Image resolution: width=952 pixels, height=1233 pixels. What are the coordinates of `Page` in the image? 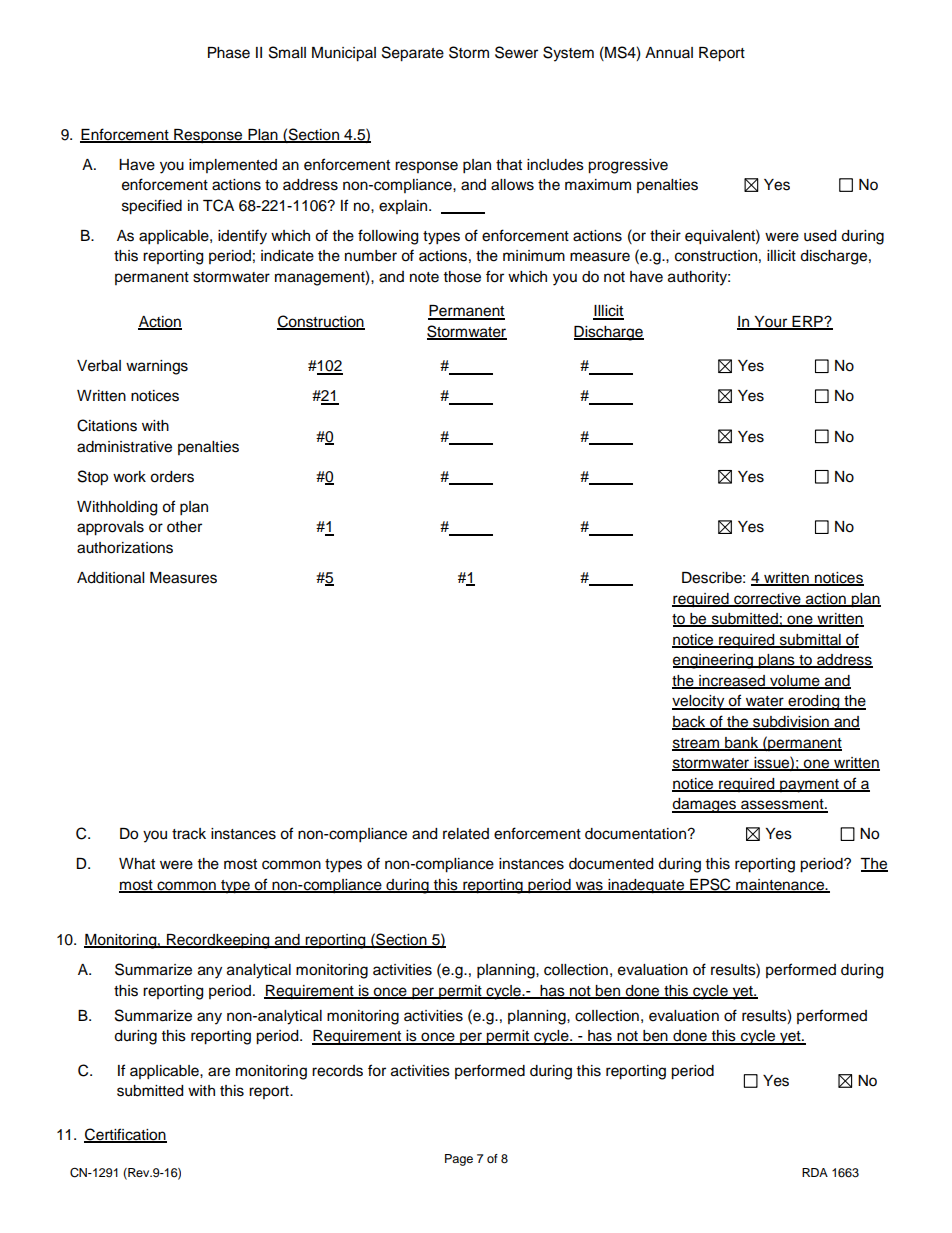 It's located at (459, 1160).
